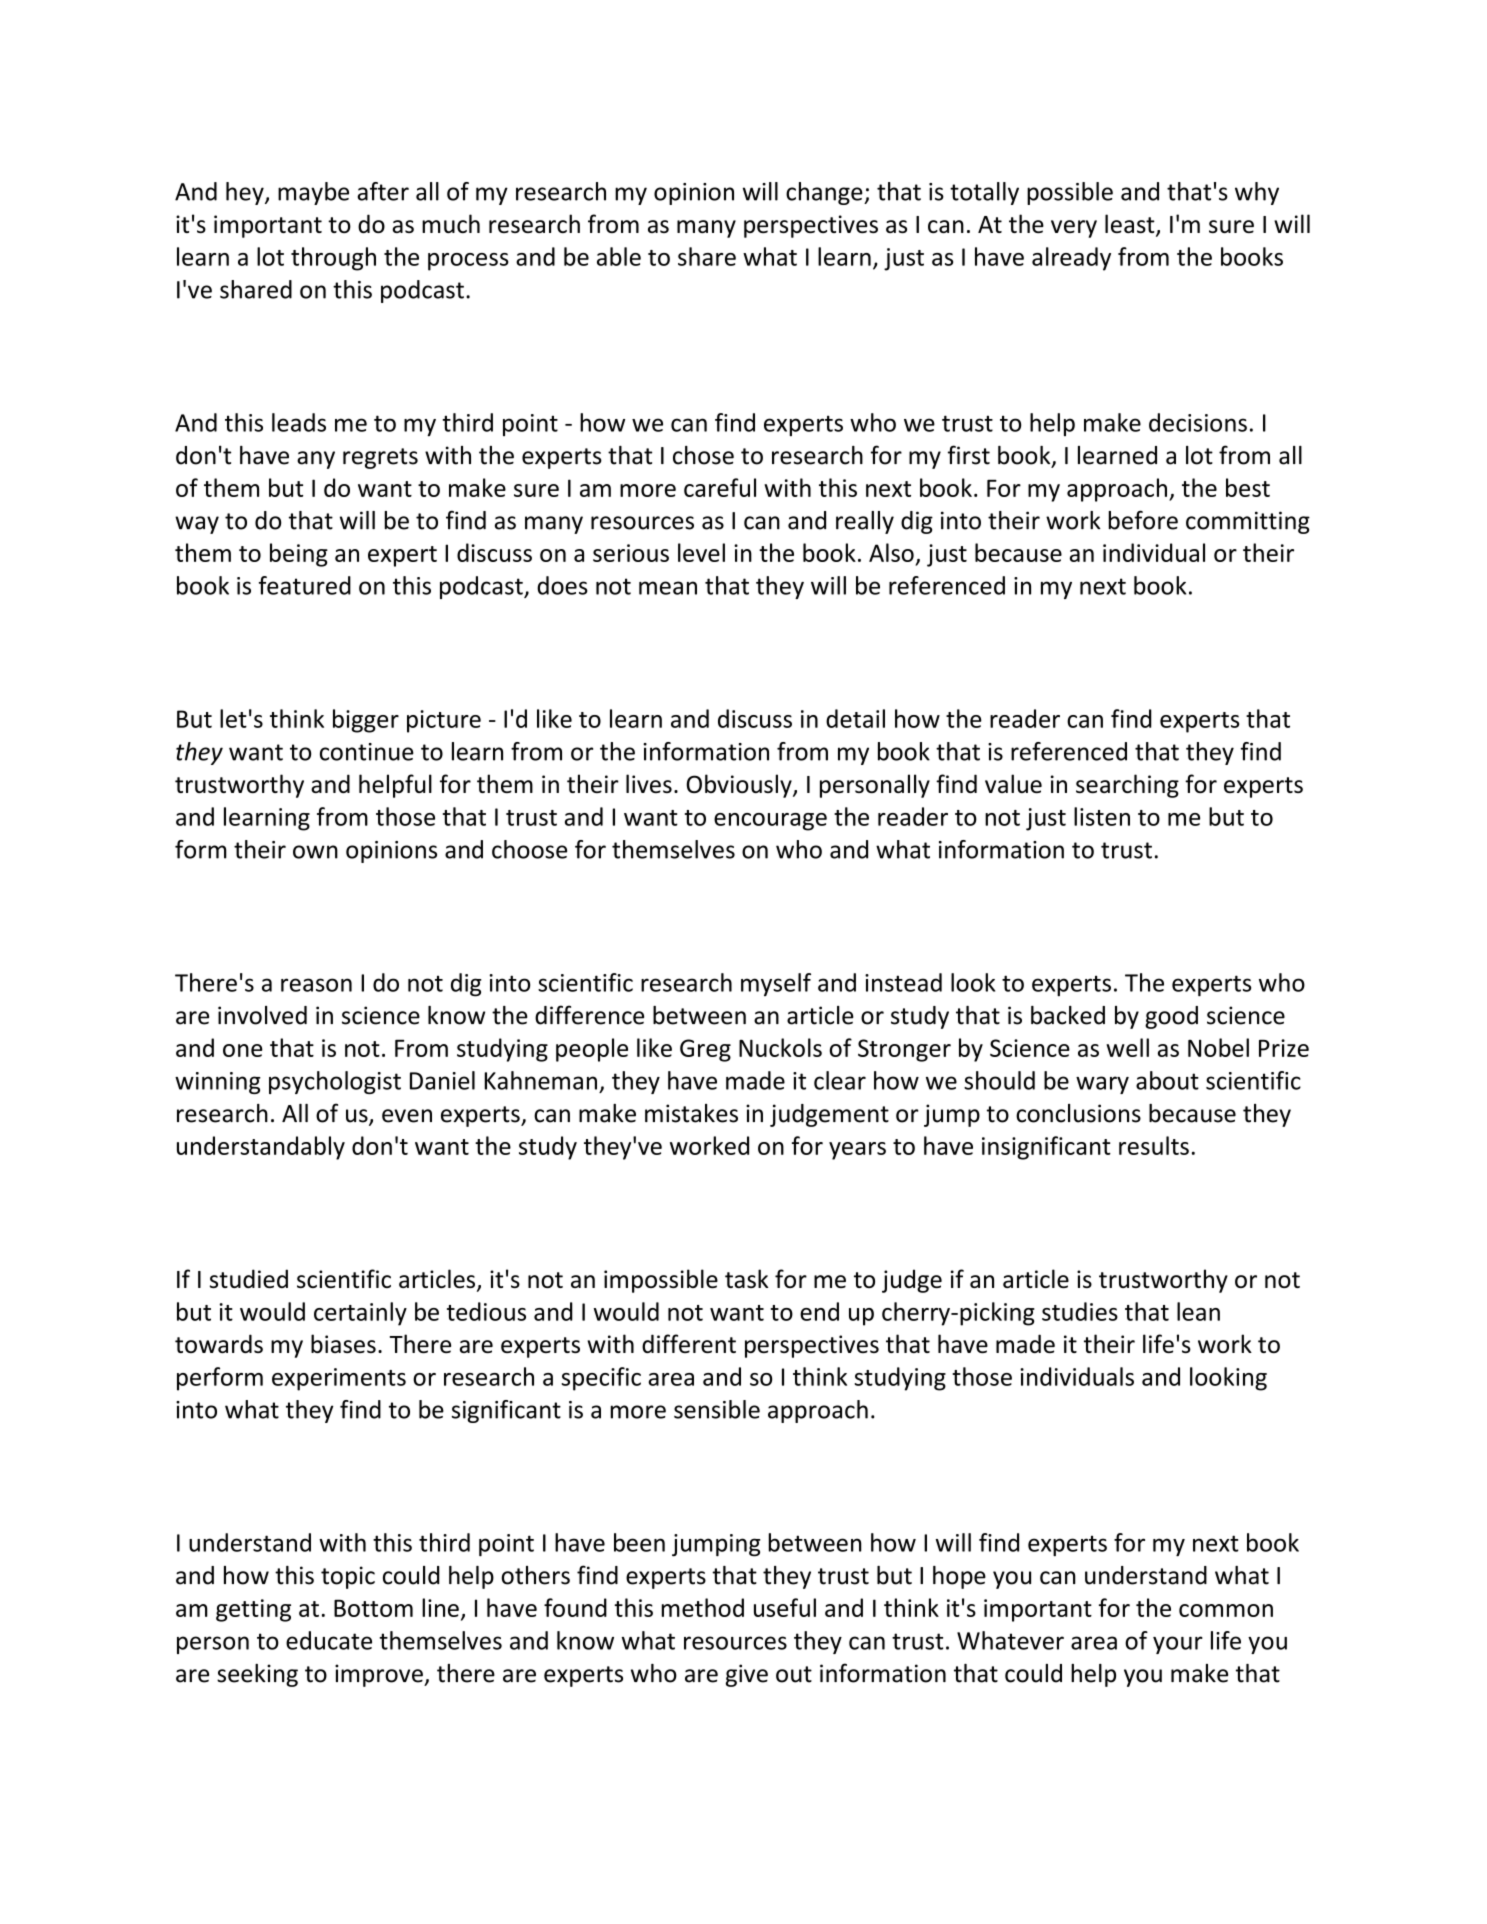 The width and height of the screenshot is (1487, 1924). I want to click on least, so click(1131, 225).
